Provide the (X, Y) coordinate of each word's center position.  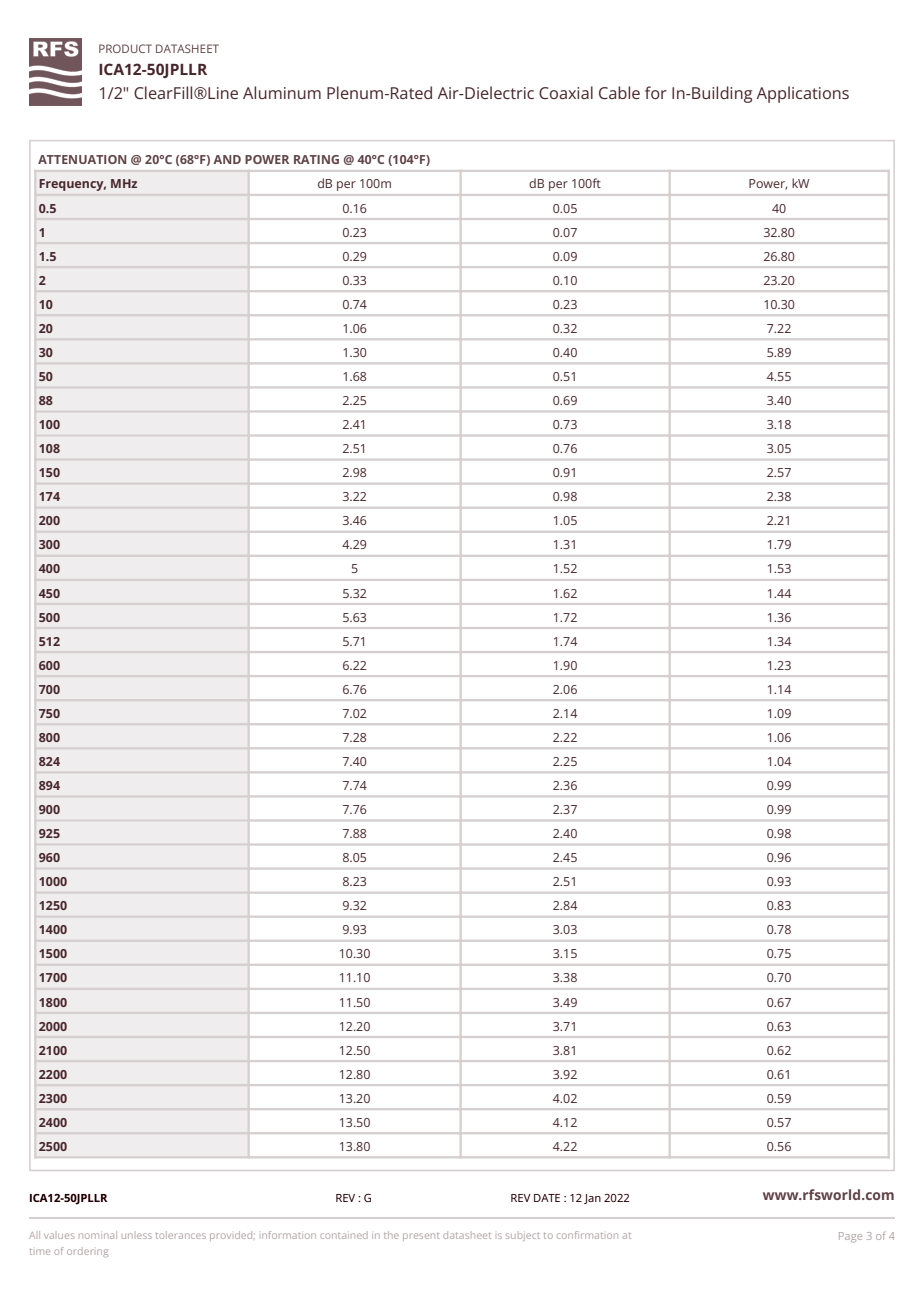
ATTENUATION (82, 159)
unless (137, 1236)
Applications (803, 94)
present (421, 1237)
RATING (316, 159)
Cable (619, 92)
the (391, 1235)
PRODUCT (125, 48)
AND (227, 159)
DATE (547, 1198)
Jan (592, 1199)
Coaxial (566, 92)
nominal (98, 1235)
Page (850, 1237)
